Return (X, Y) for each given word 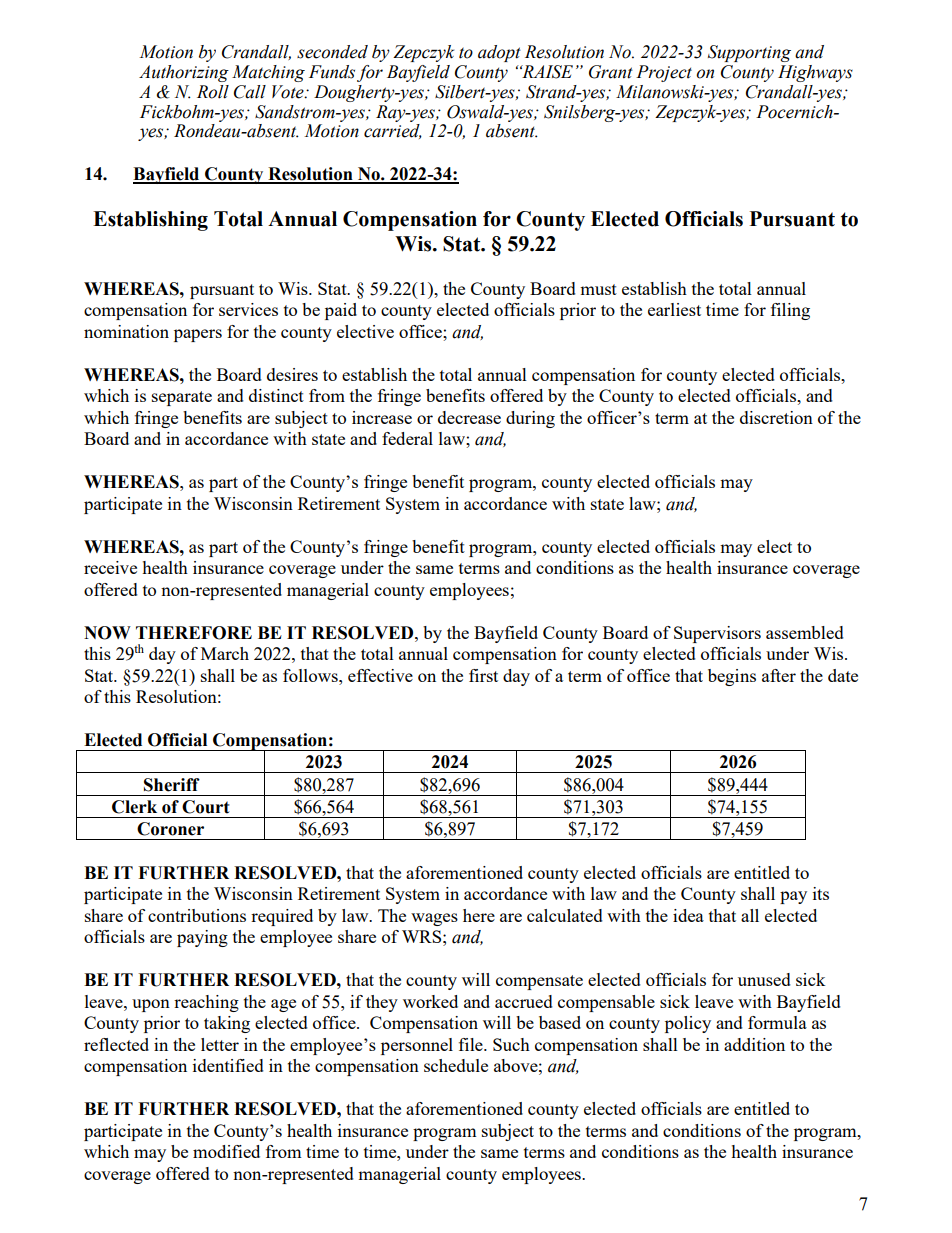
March (225, 653)
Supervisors (717, 634)
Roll (213, 92)
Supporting (749, 53)
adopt (499, 53)
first (483, 675)
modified (226, 1151)
